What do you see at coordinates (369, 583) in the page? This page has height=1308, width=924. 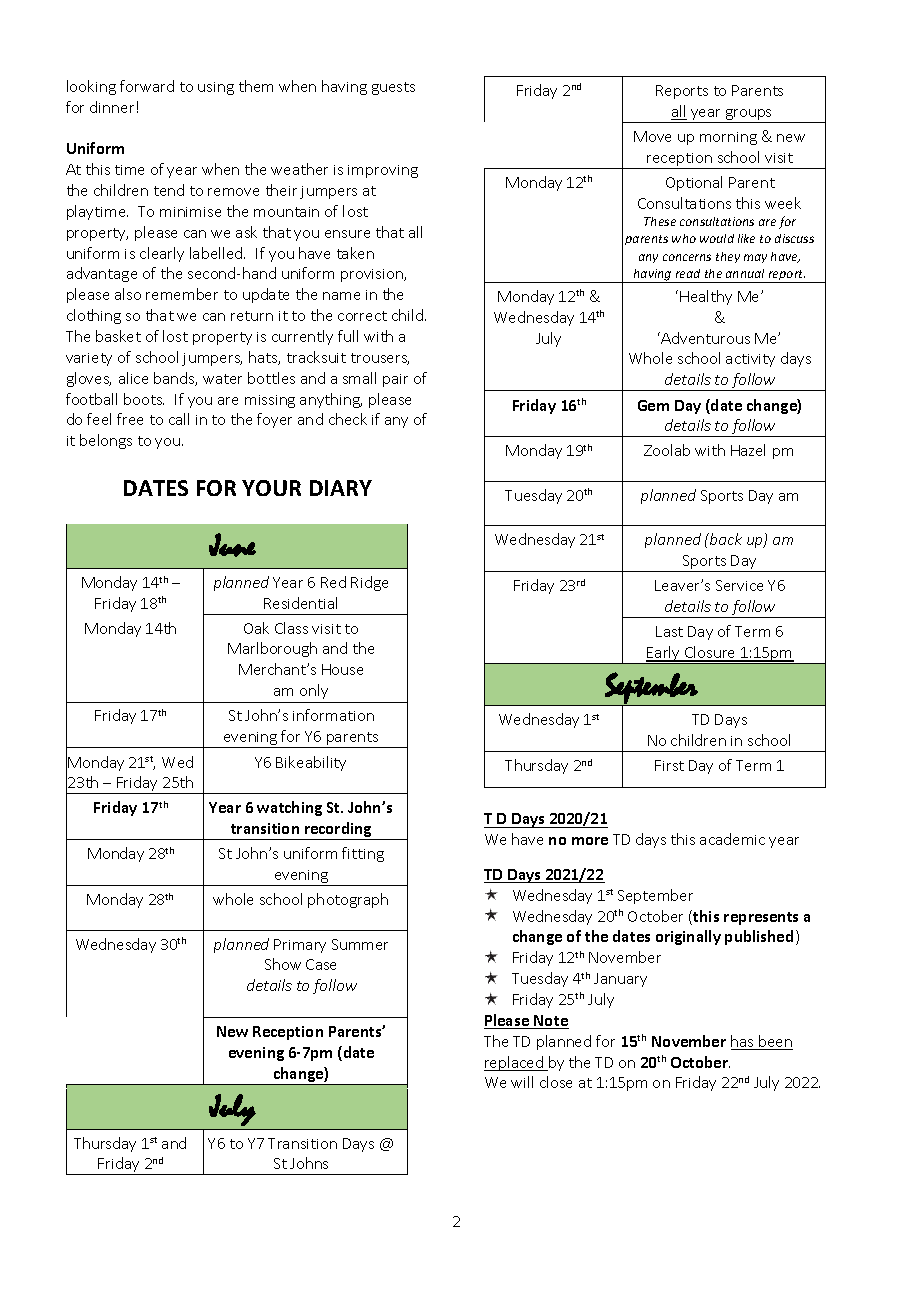 I see `Ridge` at bounding box center [369, 583].
